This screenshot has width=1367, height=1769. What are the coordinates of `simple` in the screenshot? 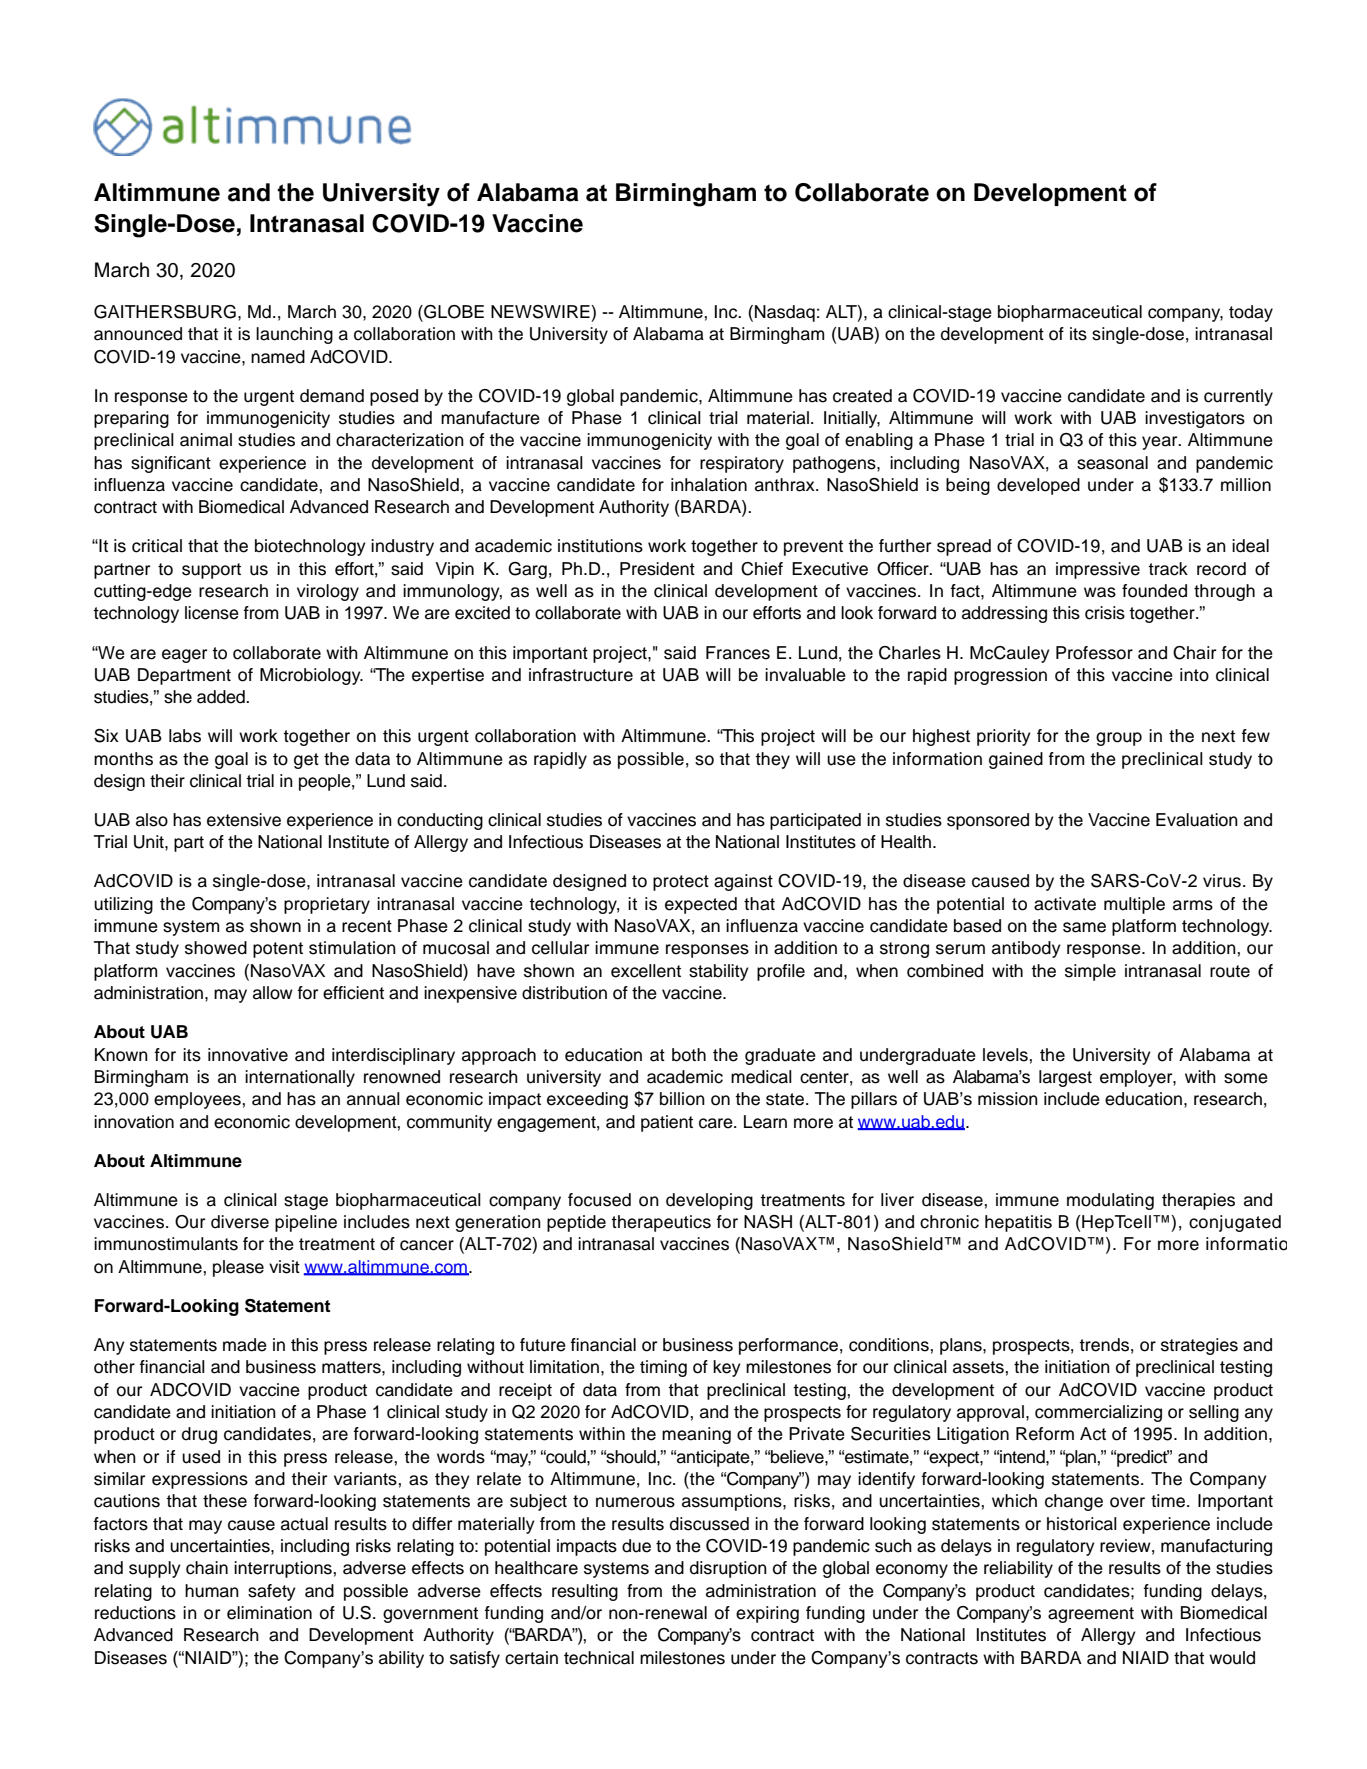 It's located at (1090, 972).
